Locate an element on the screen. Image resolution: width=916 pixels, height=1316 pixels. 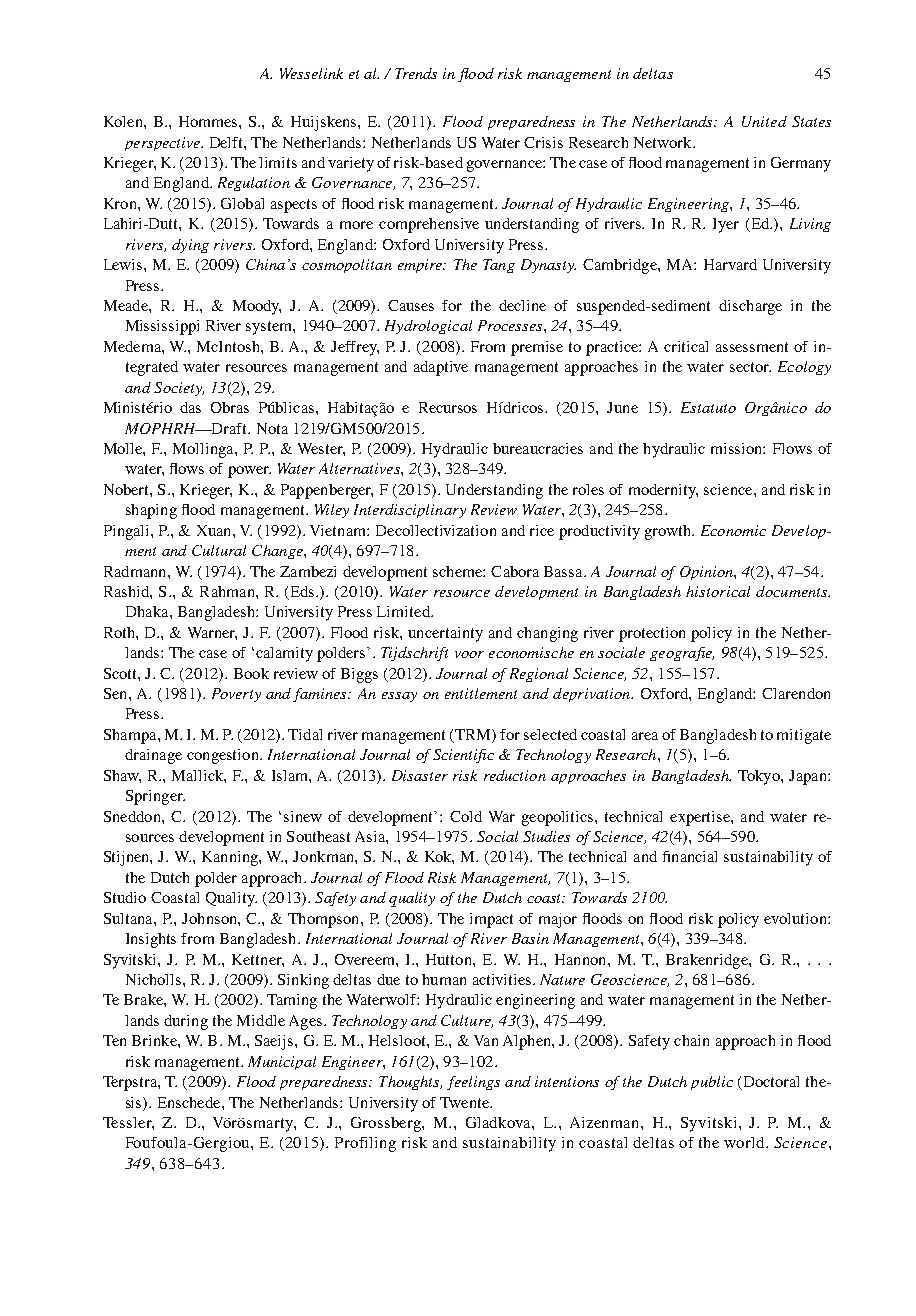
limits is located at coordinates (278, 162).
